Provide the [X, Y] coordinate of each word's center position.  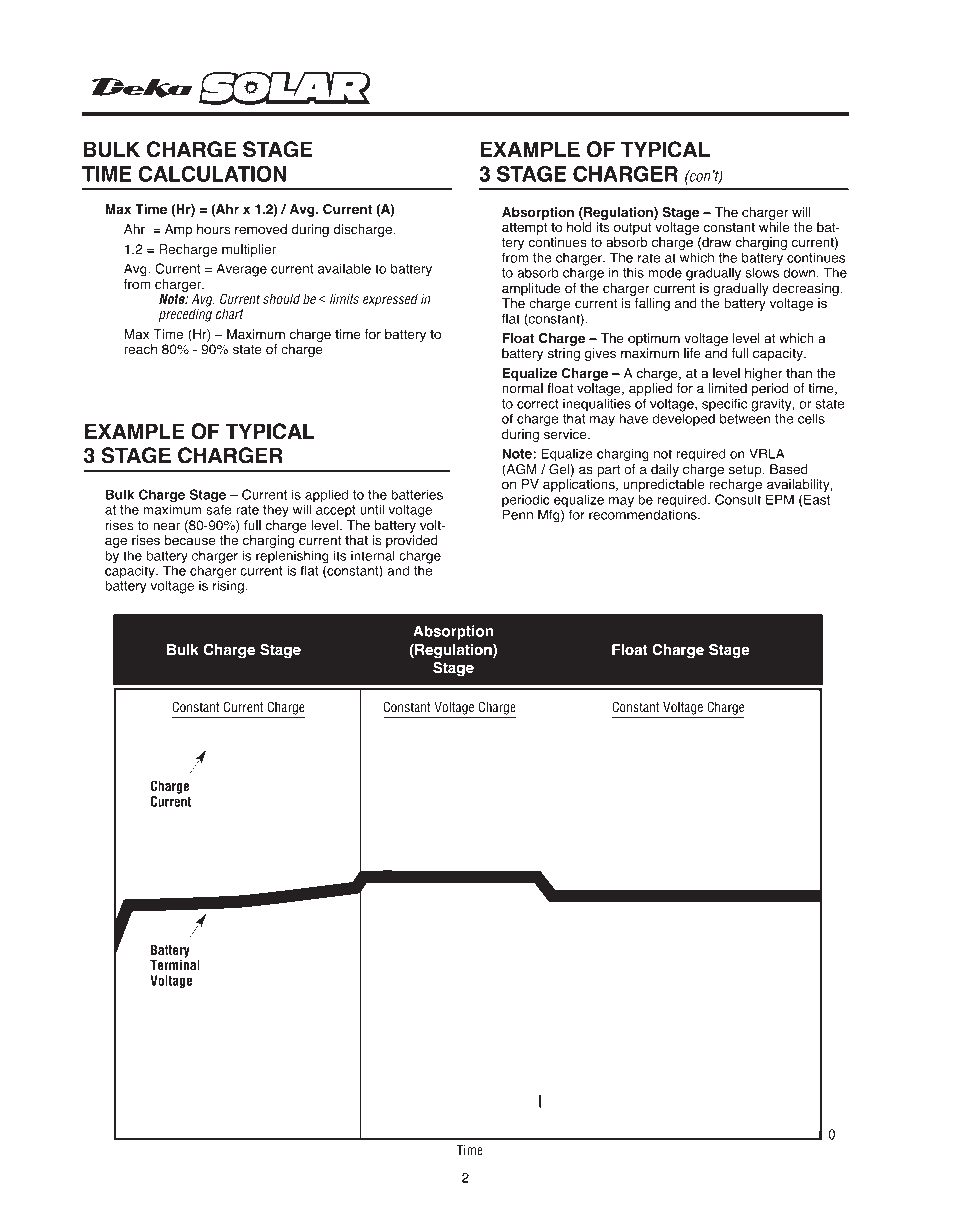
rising [228, 586]
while [774, 227]
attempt [524, 229]
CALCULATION [212, 173]
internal [373, 555]
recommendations [644, 513]
